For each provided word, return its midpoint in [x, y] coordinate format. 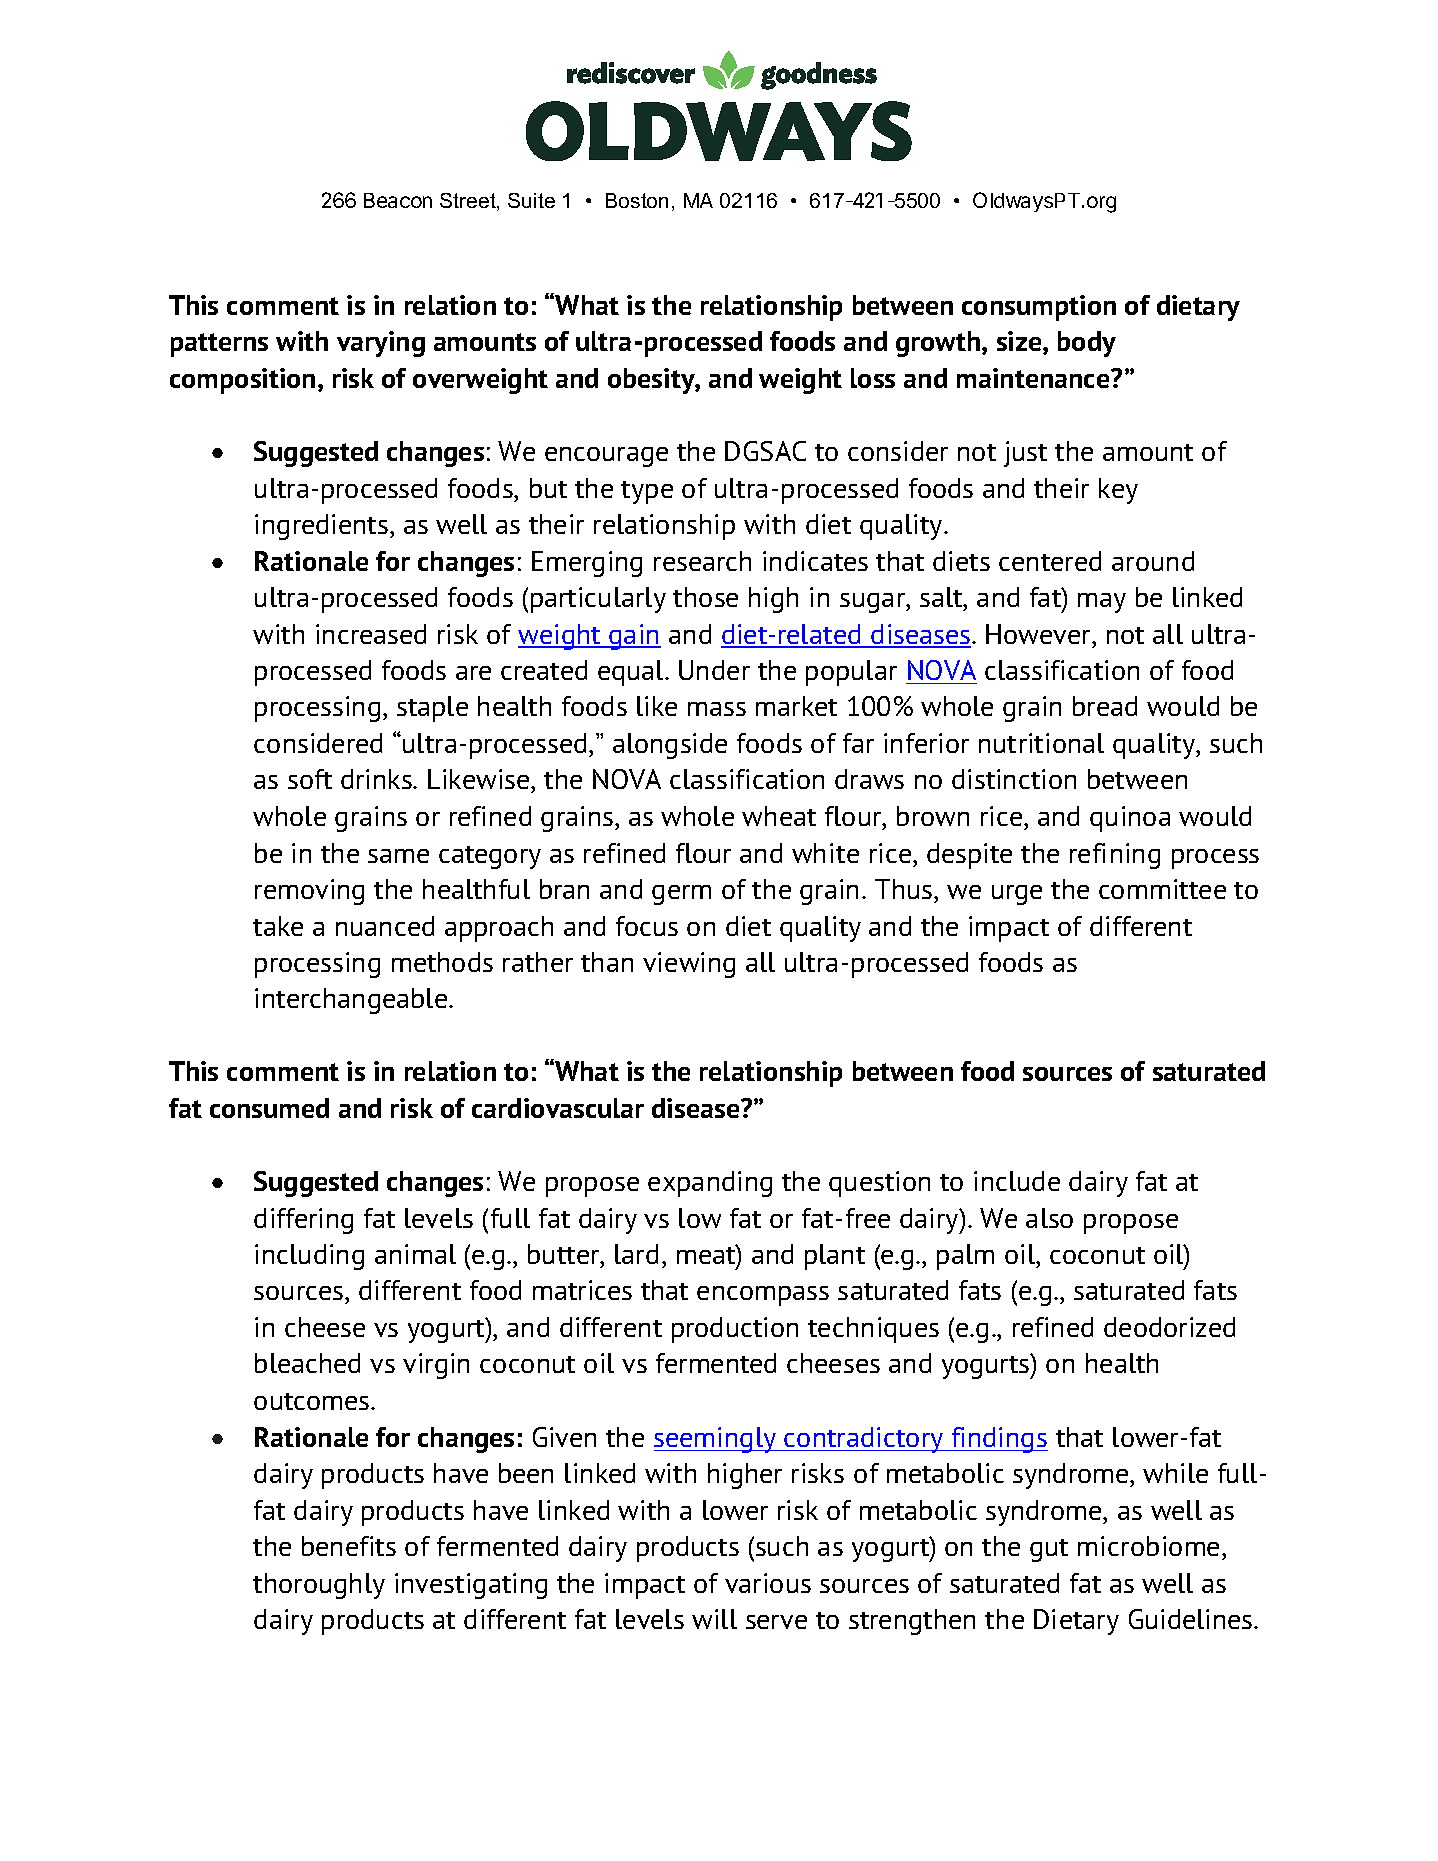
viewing [689, 965]
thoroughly [319, 1586]
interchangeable [351, 1001]
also [1049, 1218]
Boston [637, 200]
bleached [307, 1363]
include [1017, 1181]
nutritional [1041, 743]
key [1118, 491]
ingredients [321, 527]
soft [310, 779]
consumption [1039, 308]
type [647, 492]
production [735, 1330]
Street [469, 202]
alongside [670, 746]
